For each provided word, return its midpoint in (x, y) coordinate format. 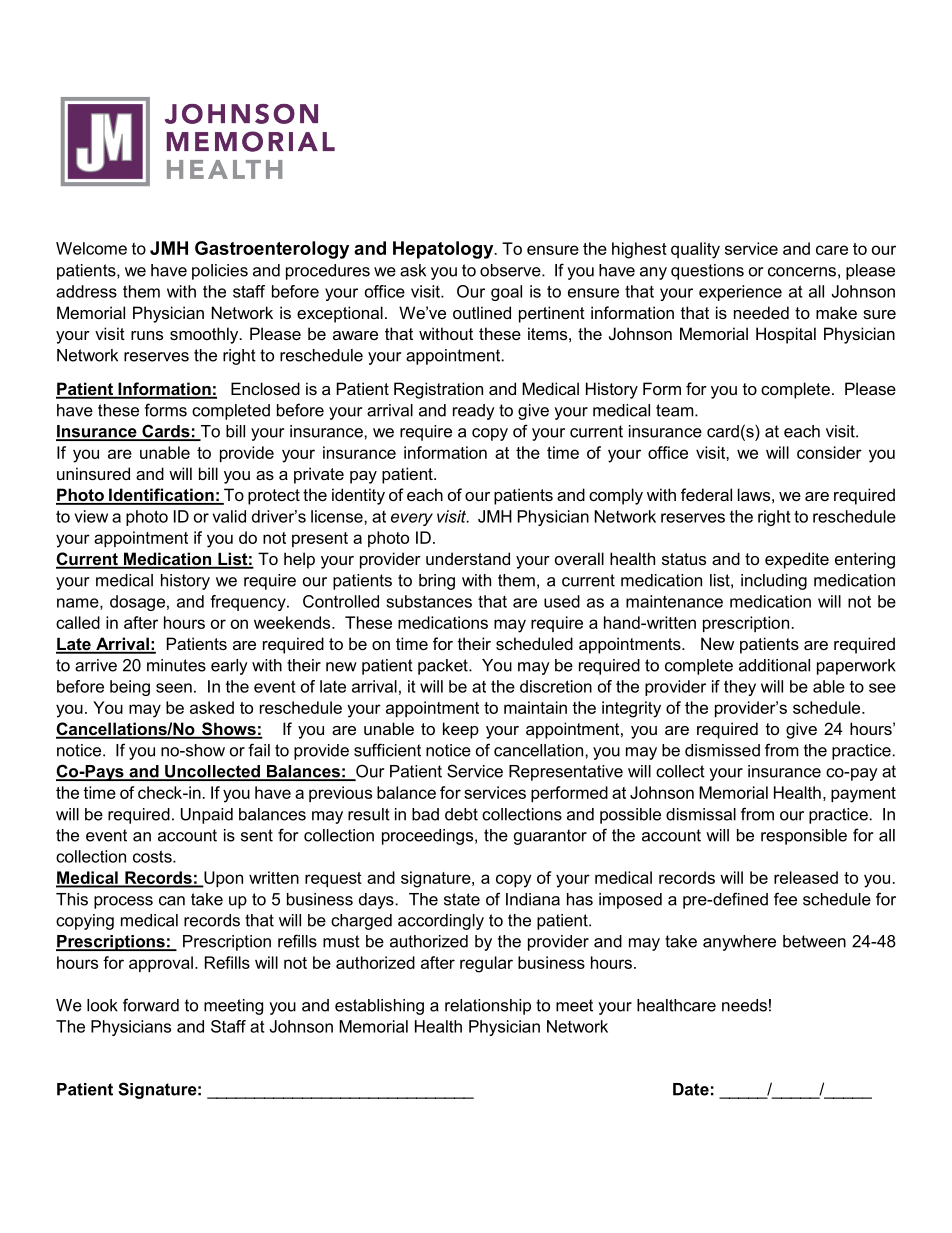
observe (511, 270)
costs (153, 856)
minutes (176, 665)
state (462, 899)
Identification (161, 496)
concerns (802, 272)
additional (774, 665)
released (806, 877)
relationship (488, 1007)
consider (829, 452)
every (412, 519)
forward (151, 1005)
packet (444, 667)
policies (220, 272)
